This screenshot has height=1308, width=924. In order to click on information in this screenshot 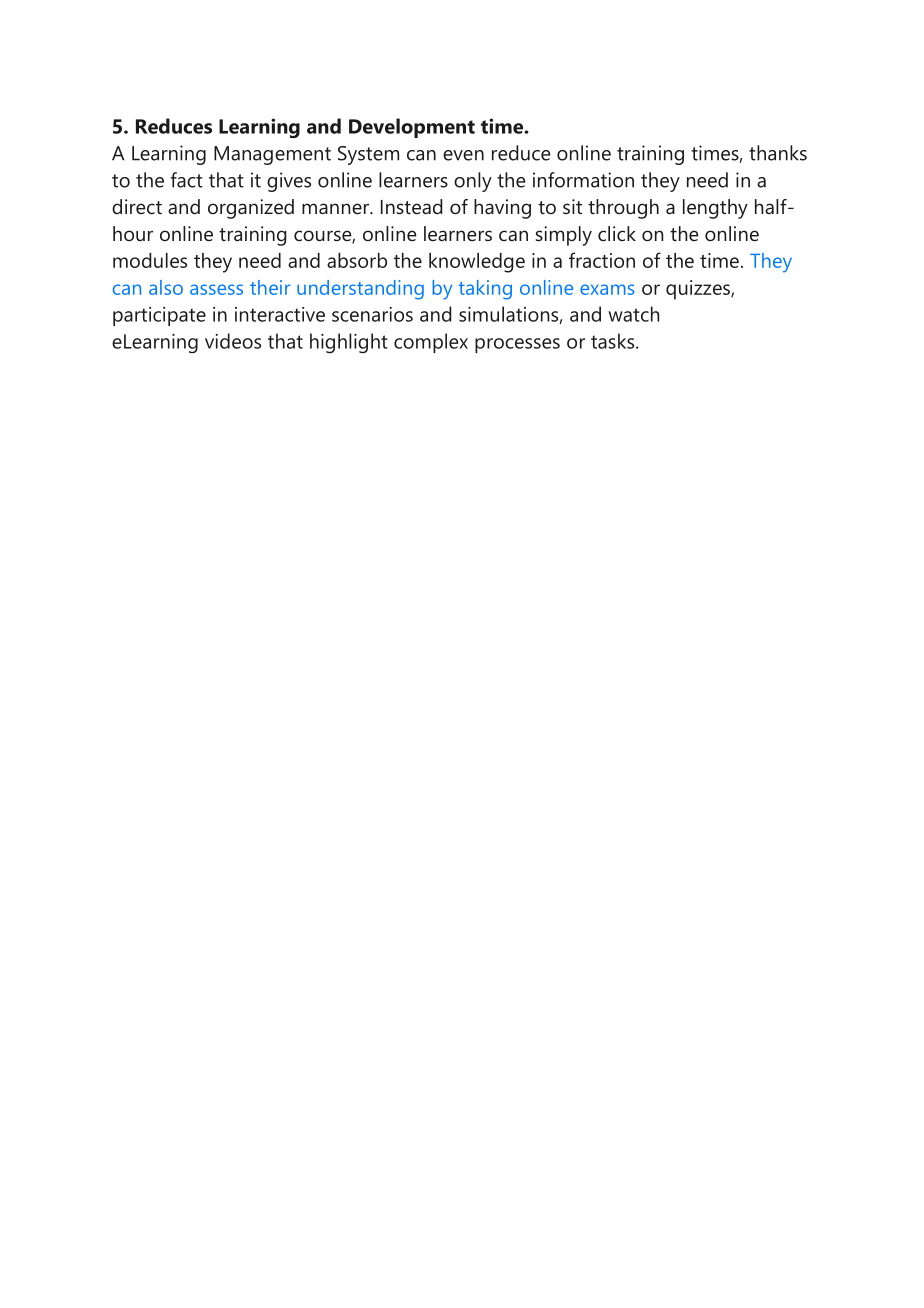, I will do `click(583, 180)`.
